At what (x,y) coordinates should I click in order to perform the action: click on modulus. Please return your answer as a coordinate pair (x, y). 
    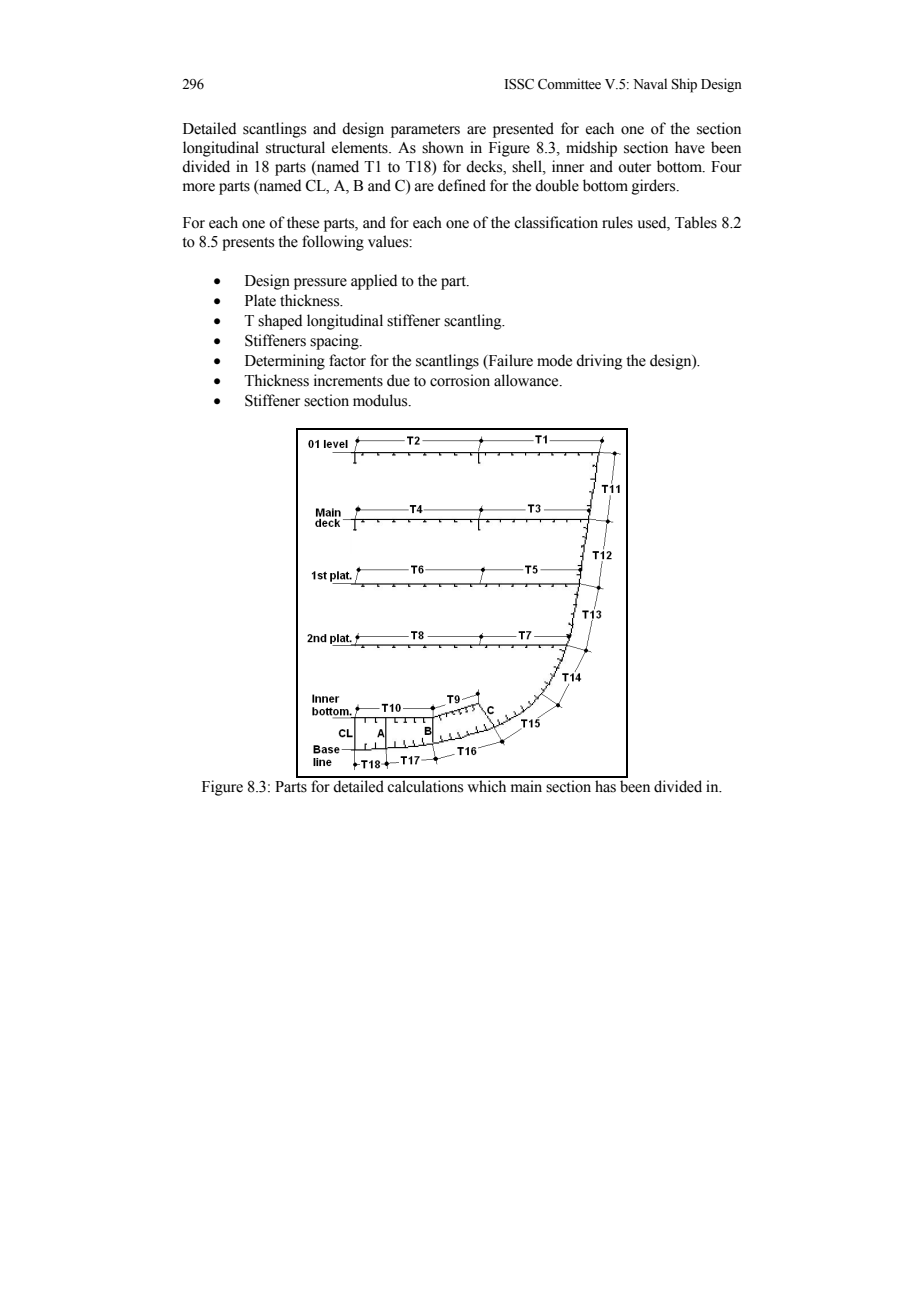
    Looking at the image, I should click on (381, 400).
